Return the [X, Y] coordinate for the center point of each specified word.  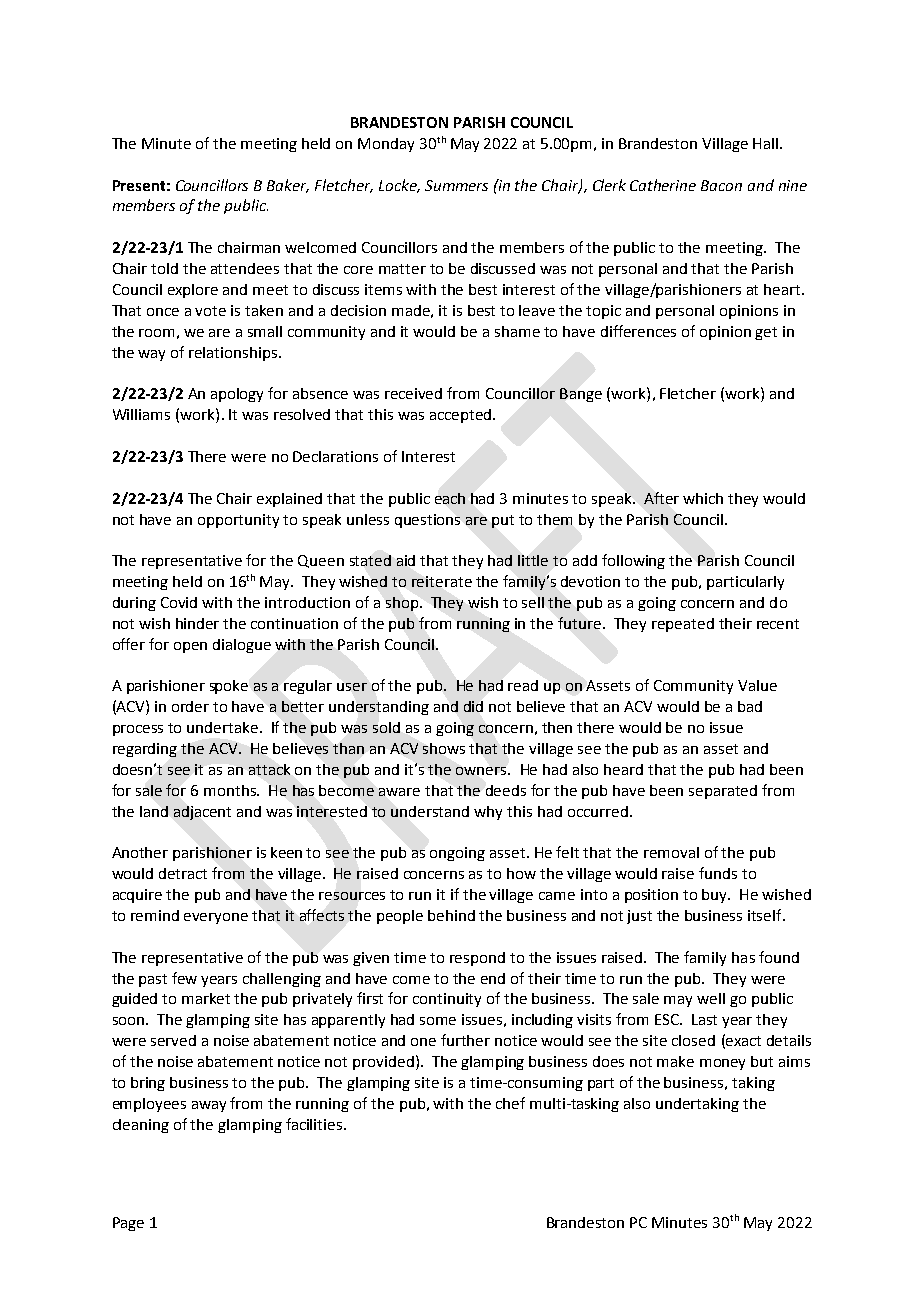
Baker [288, 186]
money [722, 1064]
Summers [456, 185]
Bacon [721, 185]
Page [128, 1224]
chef [510, 1103]
